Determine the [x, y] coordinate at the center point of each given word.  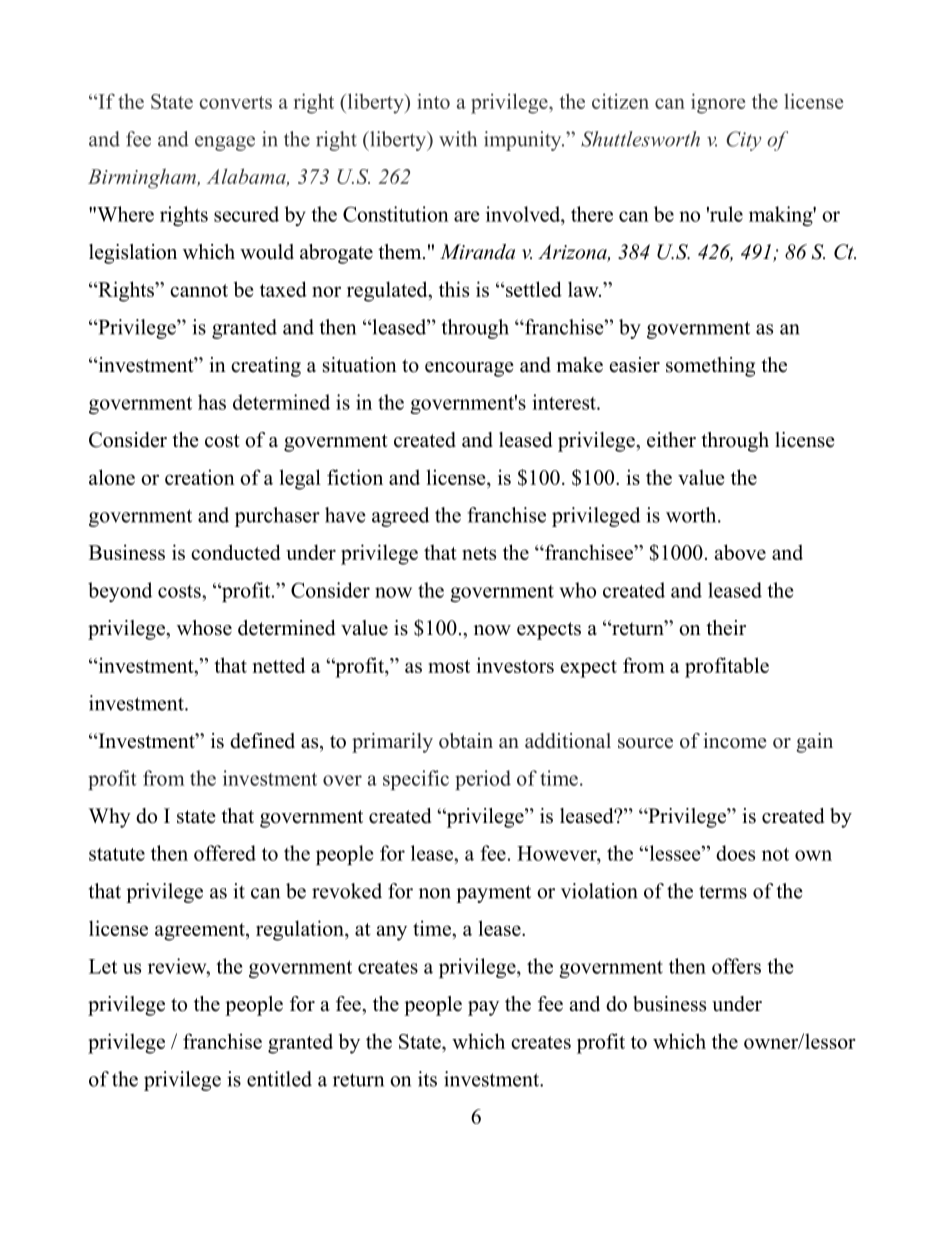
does [735, 853]
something [710, 367]
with [458, 139]
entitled [279, 1079]
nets [479, 553]
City [743, 141]
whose [204, 628]
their [726, 628]
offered [225, 853]
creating [266, 367]
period [483, 780]
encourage [469, 369]
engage [225, 143]
